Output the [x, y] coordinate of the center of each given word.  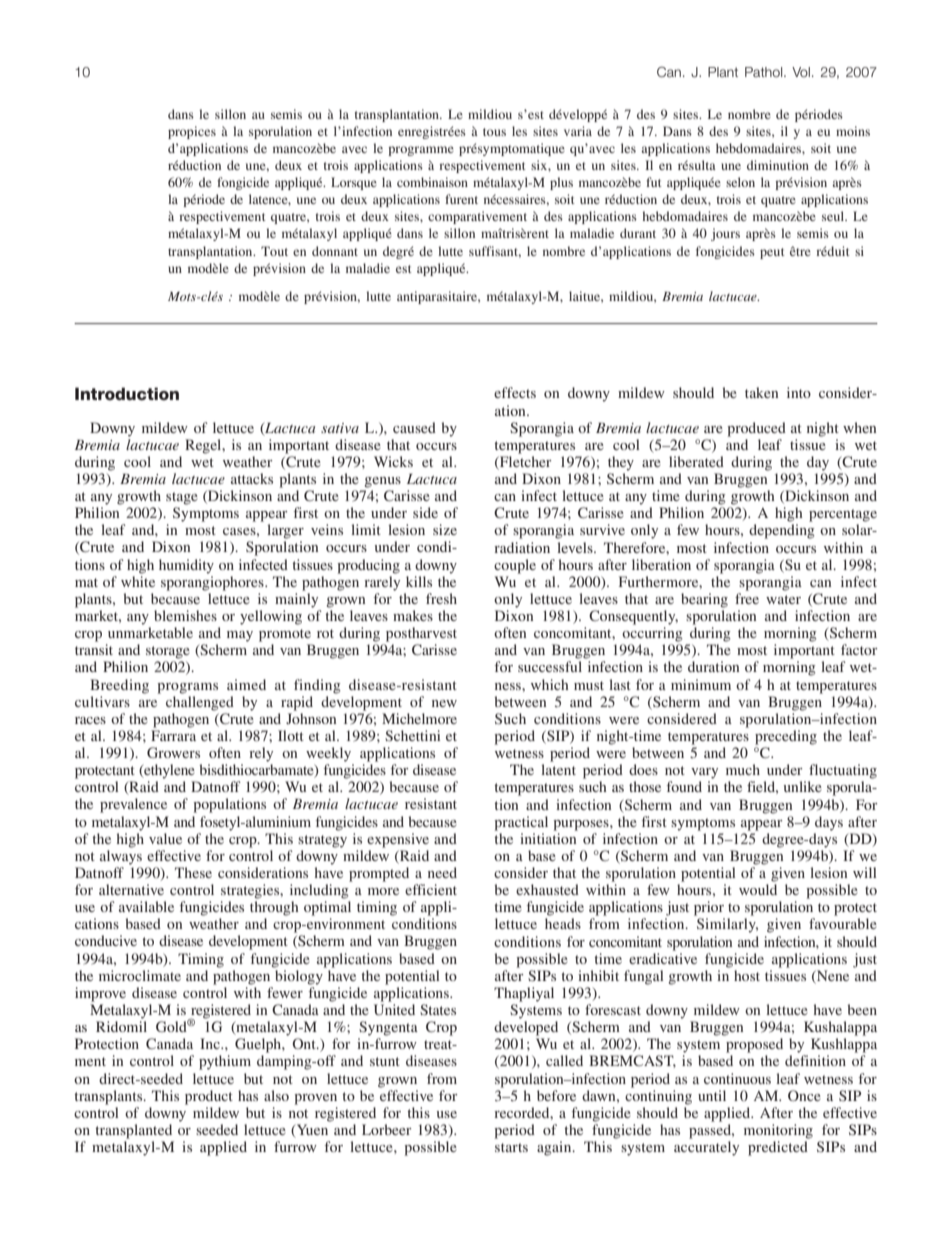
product [209, 1097]
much [743, 769]
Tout [274, 251]
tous [494, 132]
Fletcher [525, 463]
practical [521, 823]
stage [182, 498]
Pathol [765, 72]
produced [756, 429]
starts [511, 1147]
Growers [173, 752]
